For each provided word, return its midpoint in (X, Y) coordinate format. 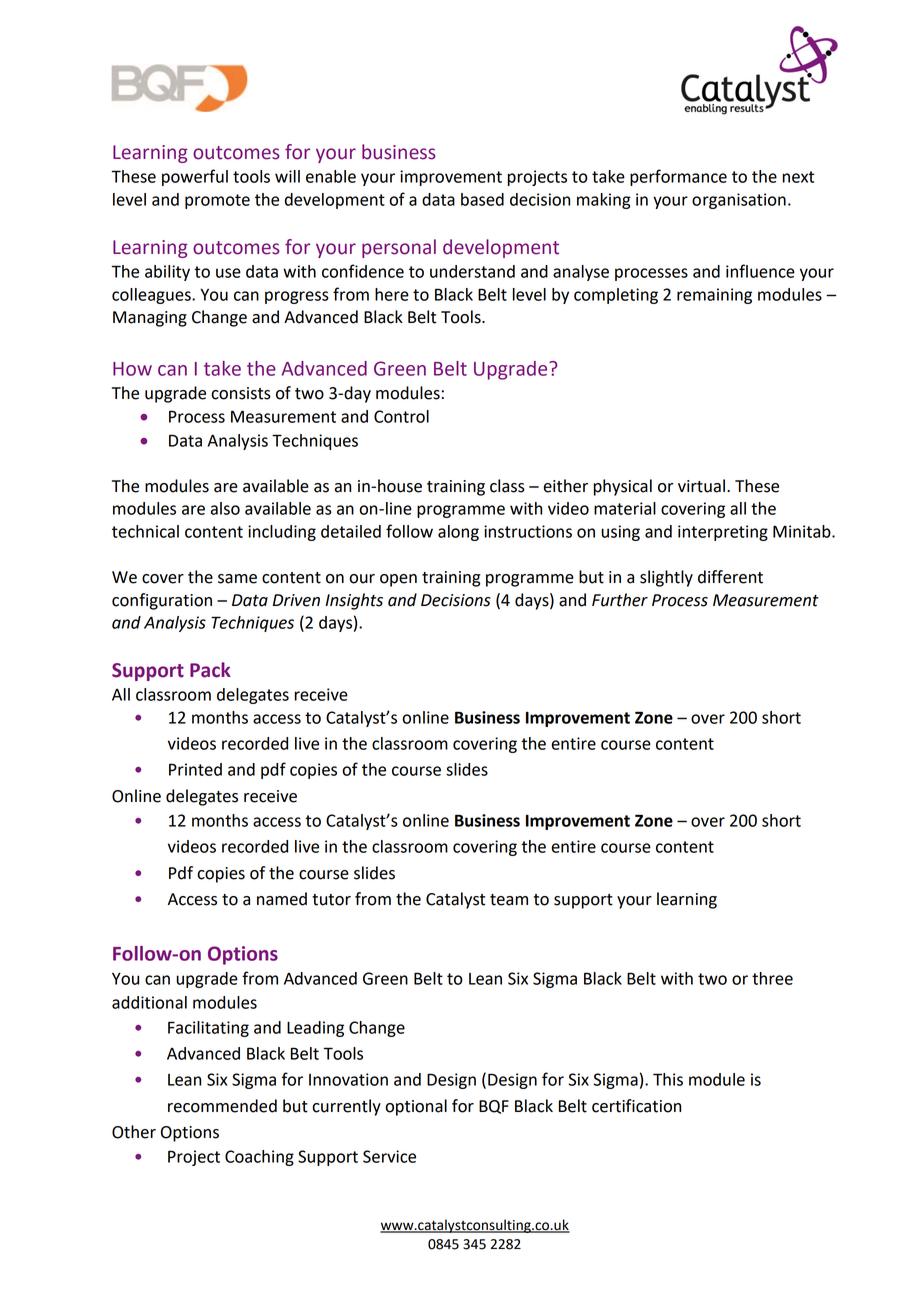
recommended (222, 1106)
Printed (195, 769)
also (225, 508)
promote (217, 201)
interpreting (723, 533)
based (482, 199)
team (509, 900)
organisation (739, 201)
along (458, 533)
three (772, 978)
